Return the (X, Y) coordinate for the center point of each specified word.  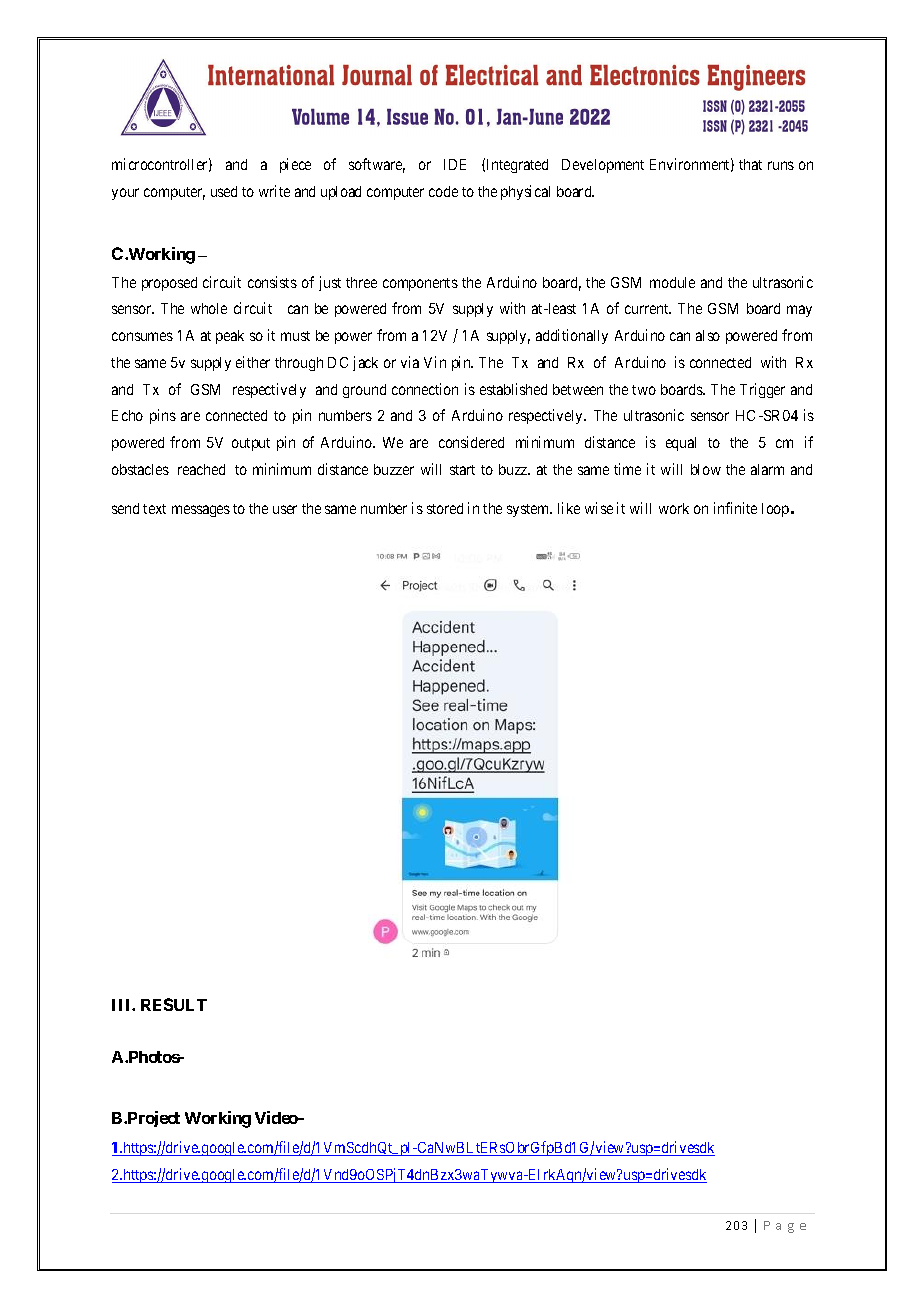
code (443, 191)
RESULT (174, 1004)
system (529, 510)
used (224, 191)
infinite (735, 508)
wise (599, 508)
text (154, 509)
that (750, 164)
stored (445, 508)
